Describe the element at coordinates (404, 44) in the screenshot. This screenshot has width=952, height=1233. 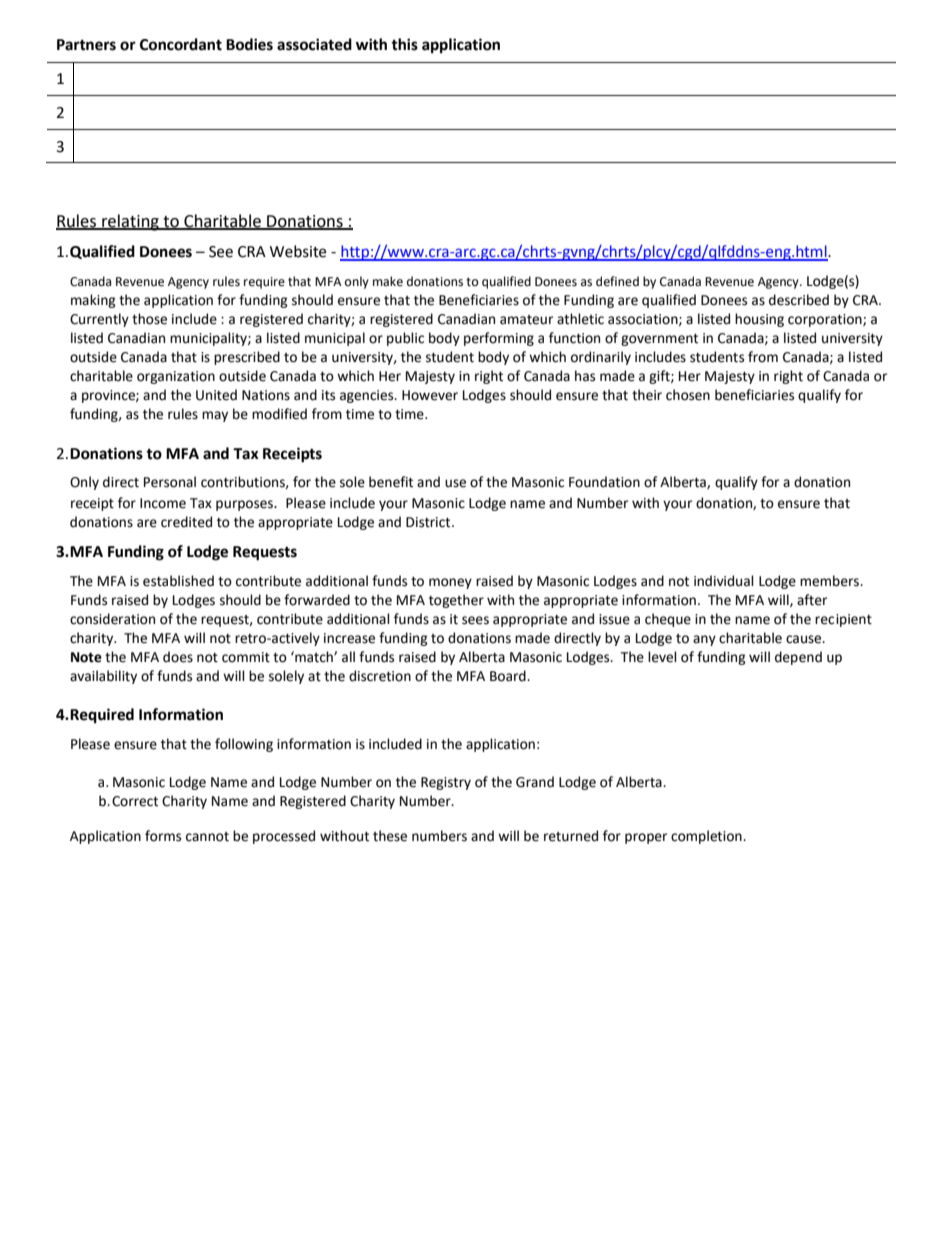
I see `this` at that location.
